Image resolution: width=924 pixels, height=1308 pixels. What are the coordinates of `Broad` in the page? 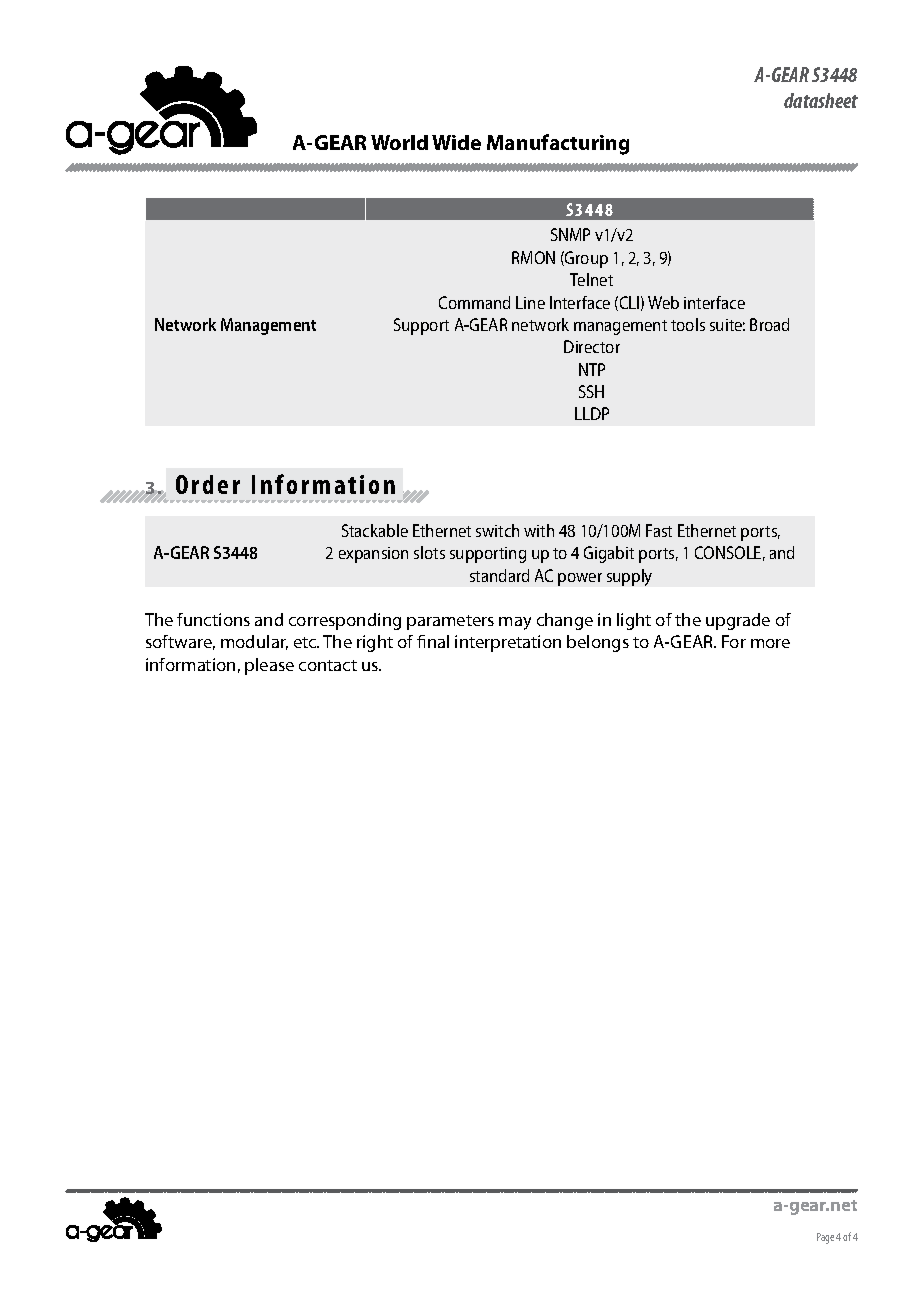 It's located at (769, 324).
